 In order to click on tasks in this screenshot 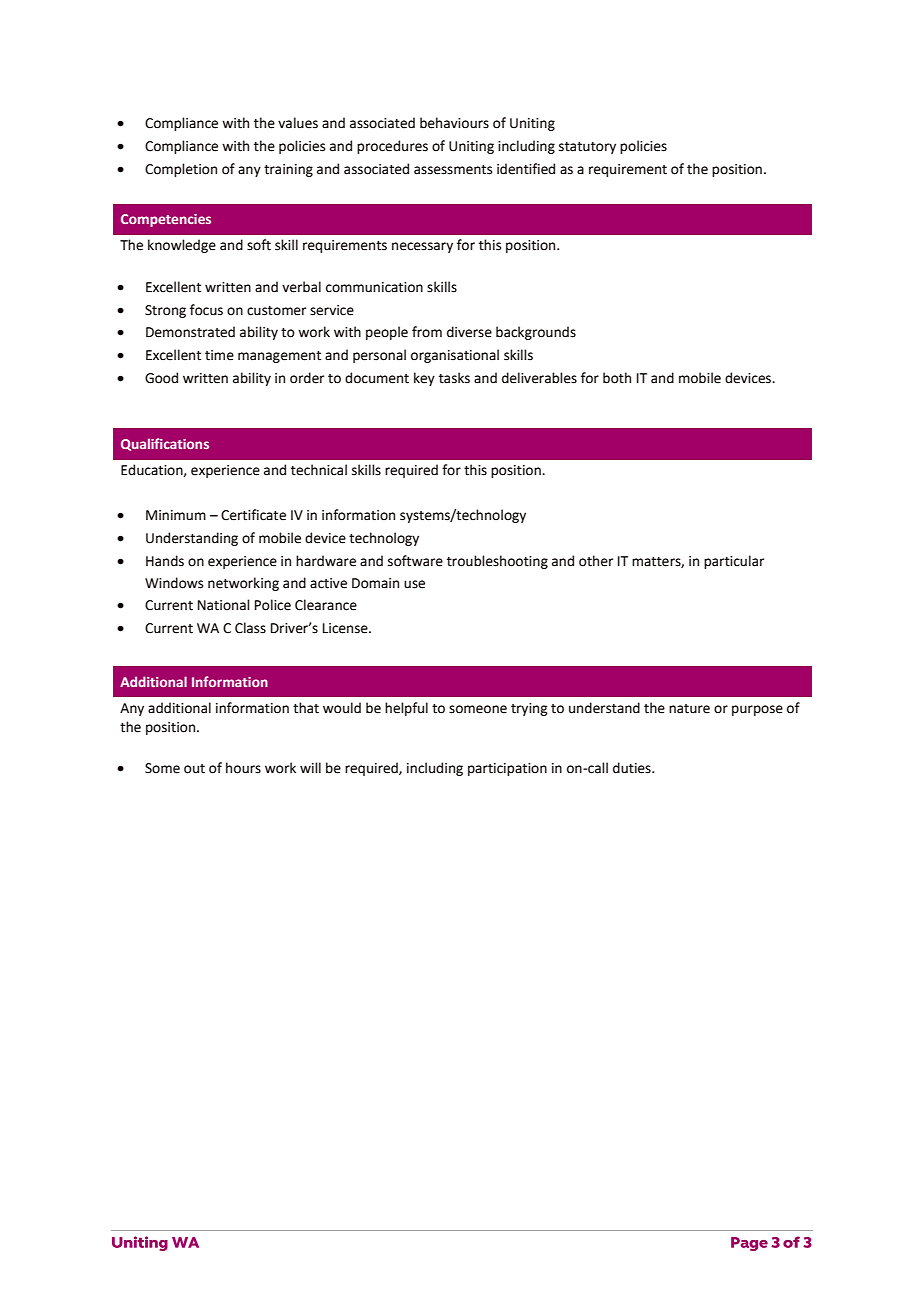, I will do `click(454, 378)`.
